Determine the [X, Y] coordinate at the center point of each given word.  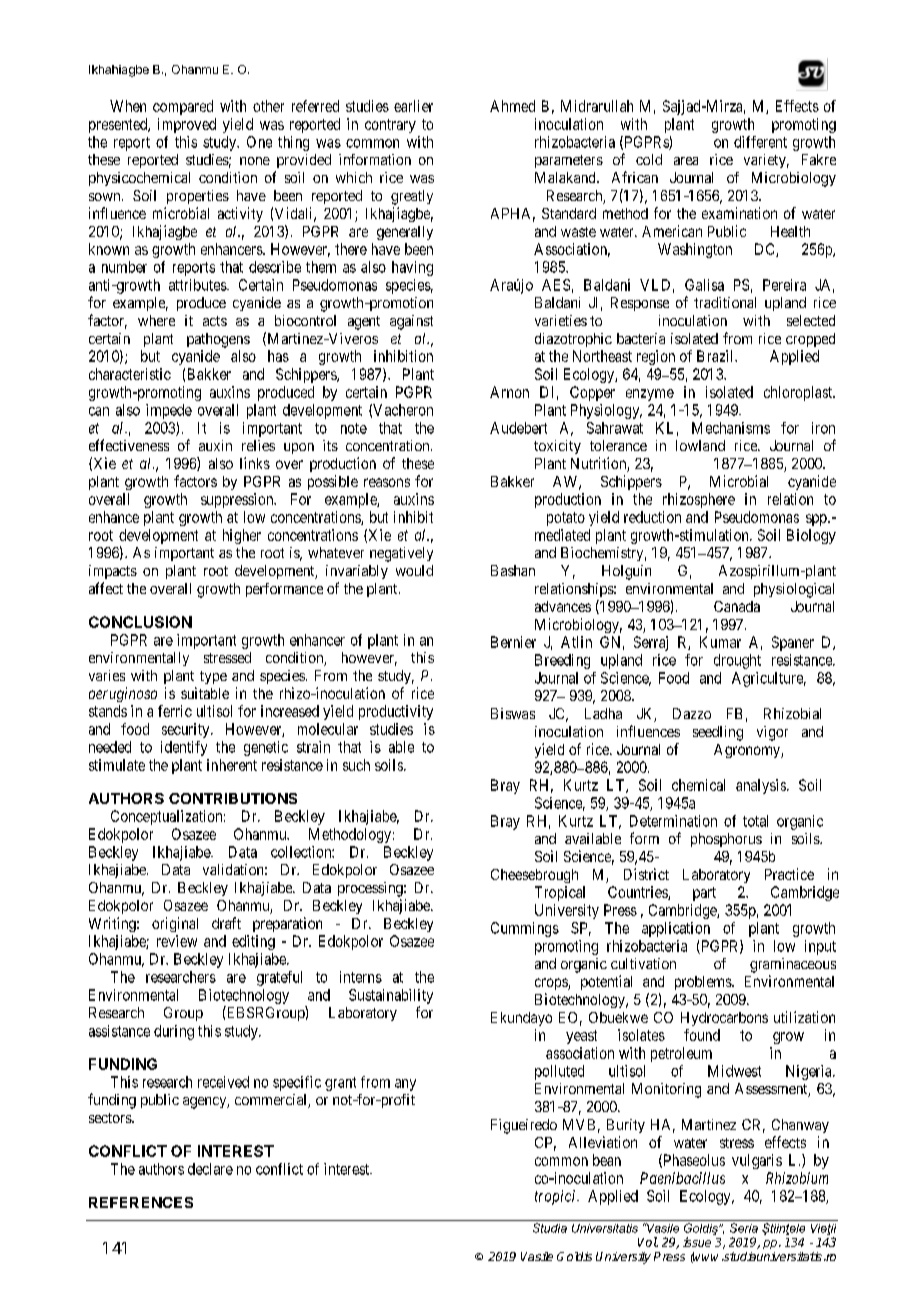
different [760, 142]
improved [187, 125]
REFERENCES [141, 1202]
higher [242, 536]
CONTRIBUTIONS [233, 798]
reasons [387, 482]
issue [697, 1242]
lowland [700, 445]
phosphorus [726, 840]
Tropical [560, 893]
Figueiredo [524, 1126]
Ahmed [512, 106]
